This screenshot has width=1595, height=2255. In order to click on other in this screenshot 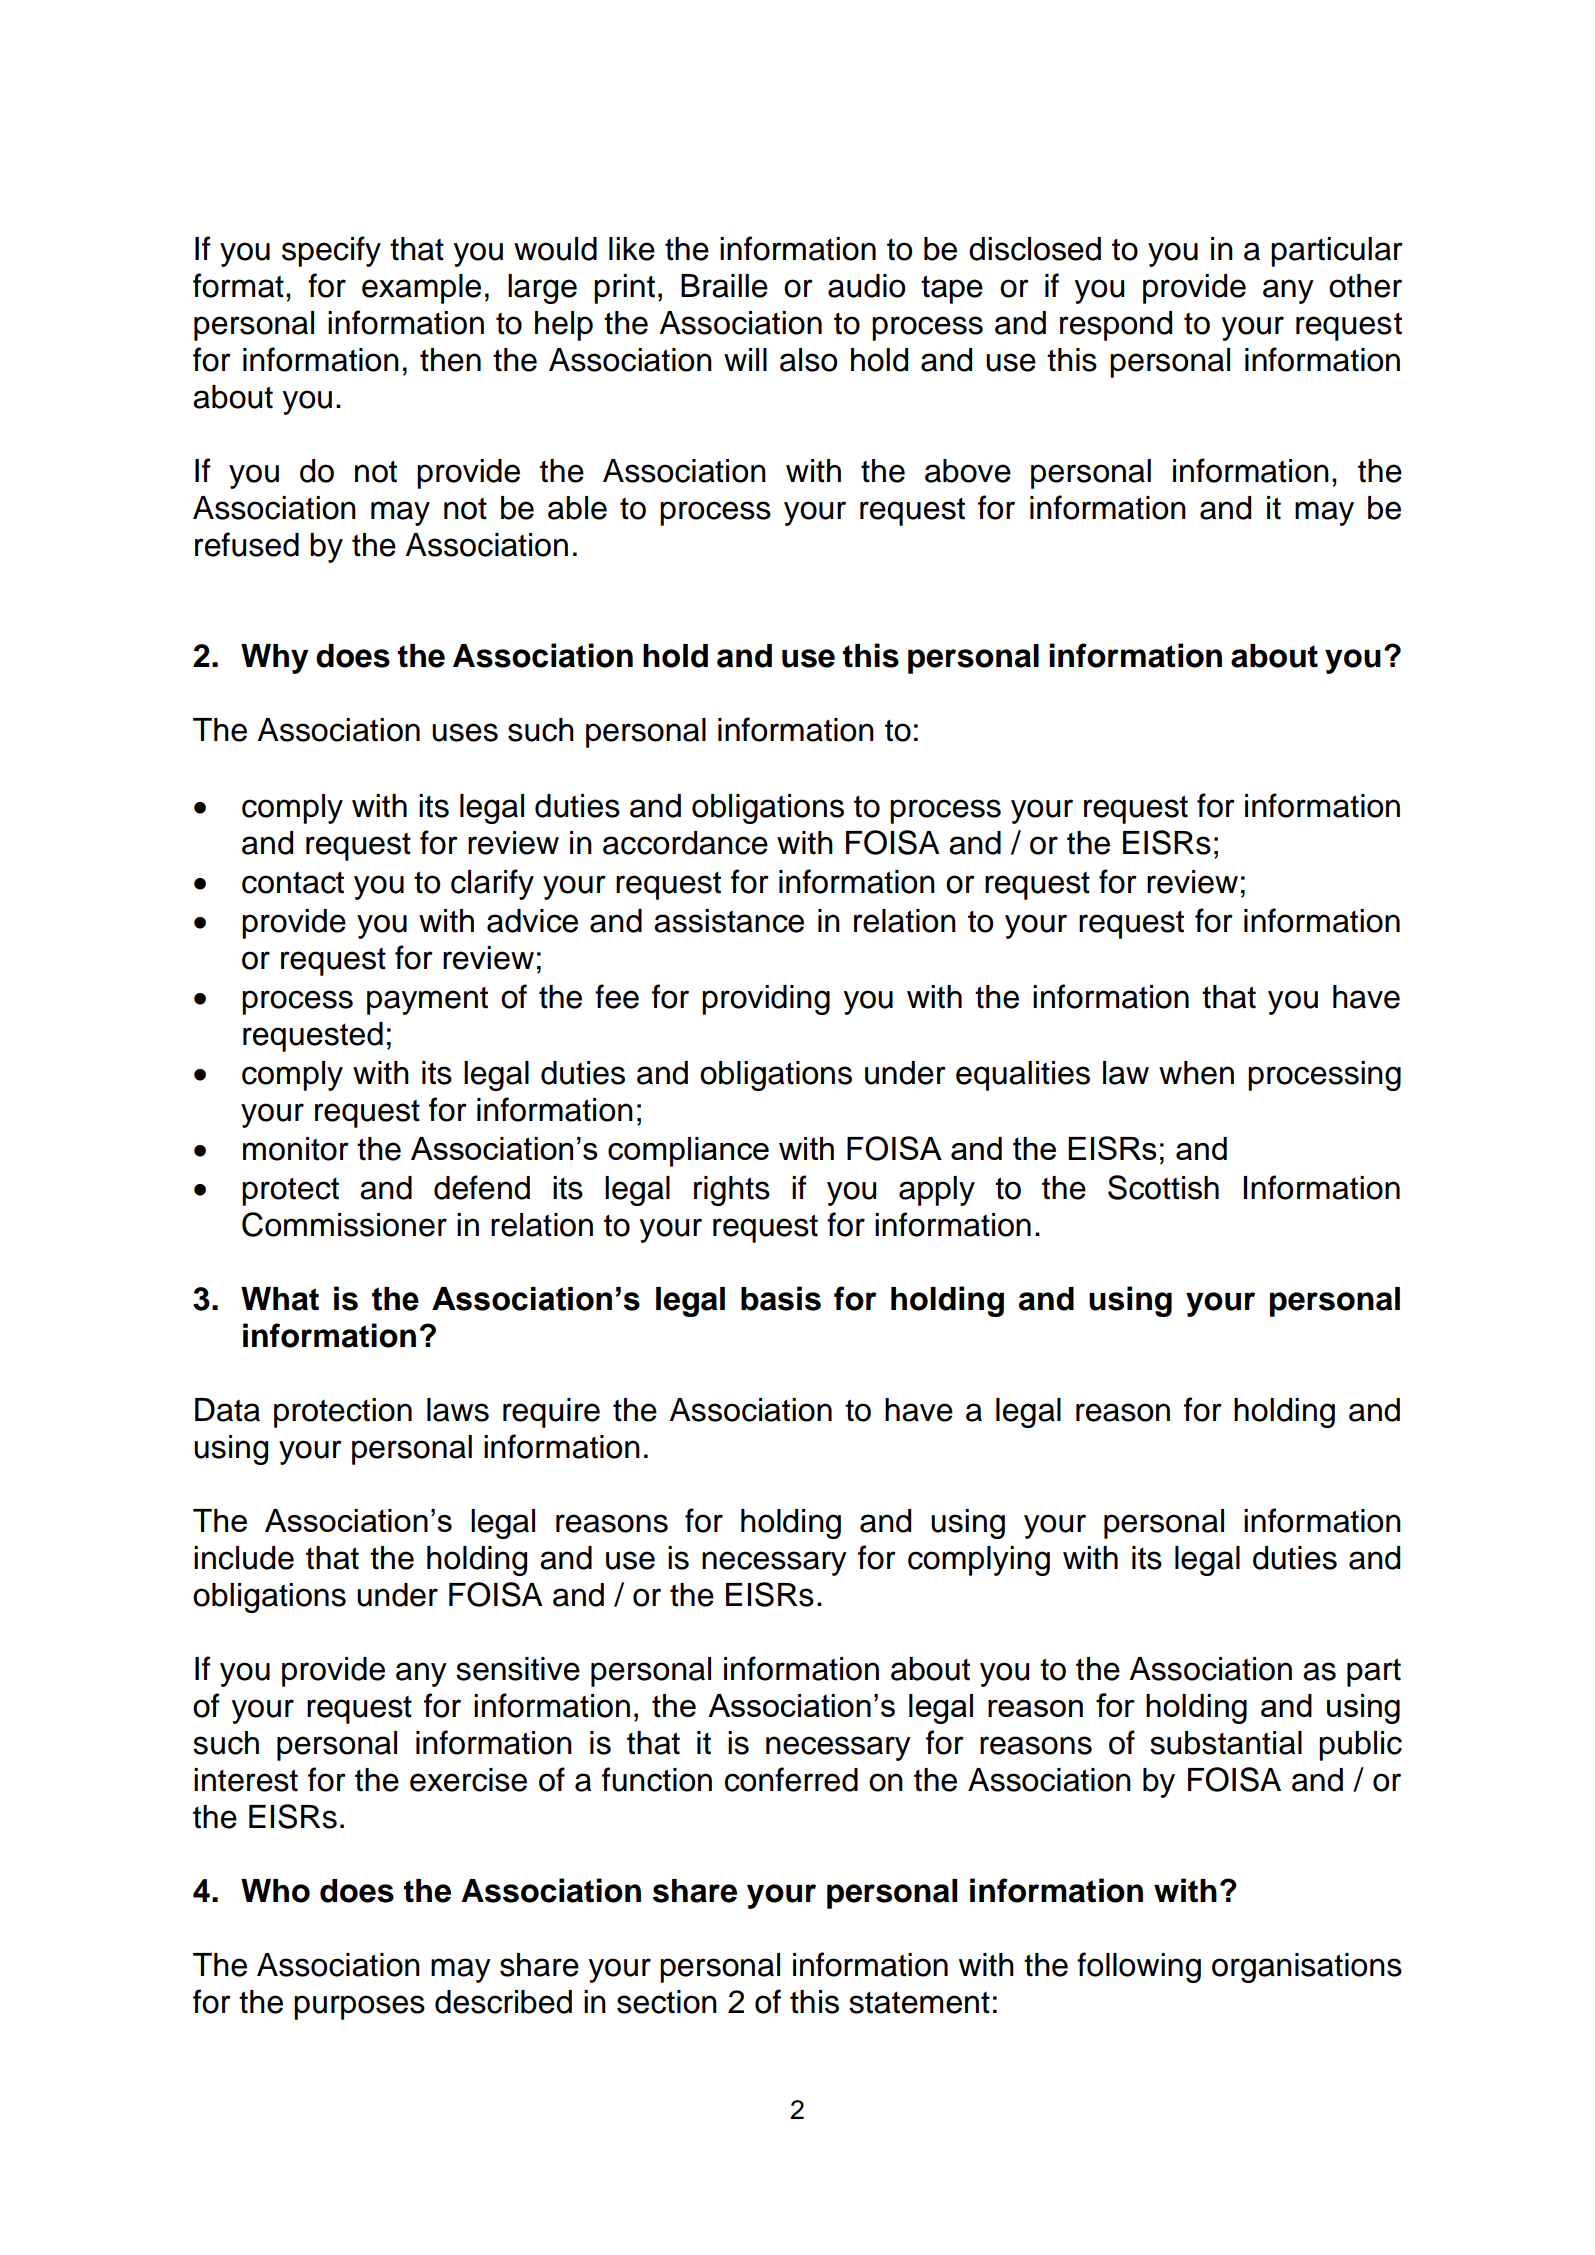, I will do `click(1365, 286)`.
